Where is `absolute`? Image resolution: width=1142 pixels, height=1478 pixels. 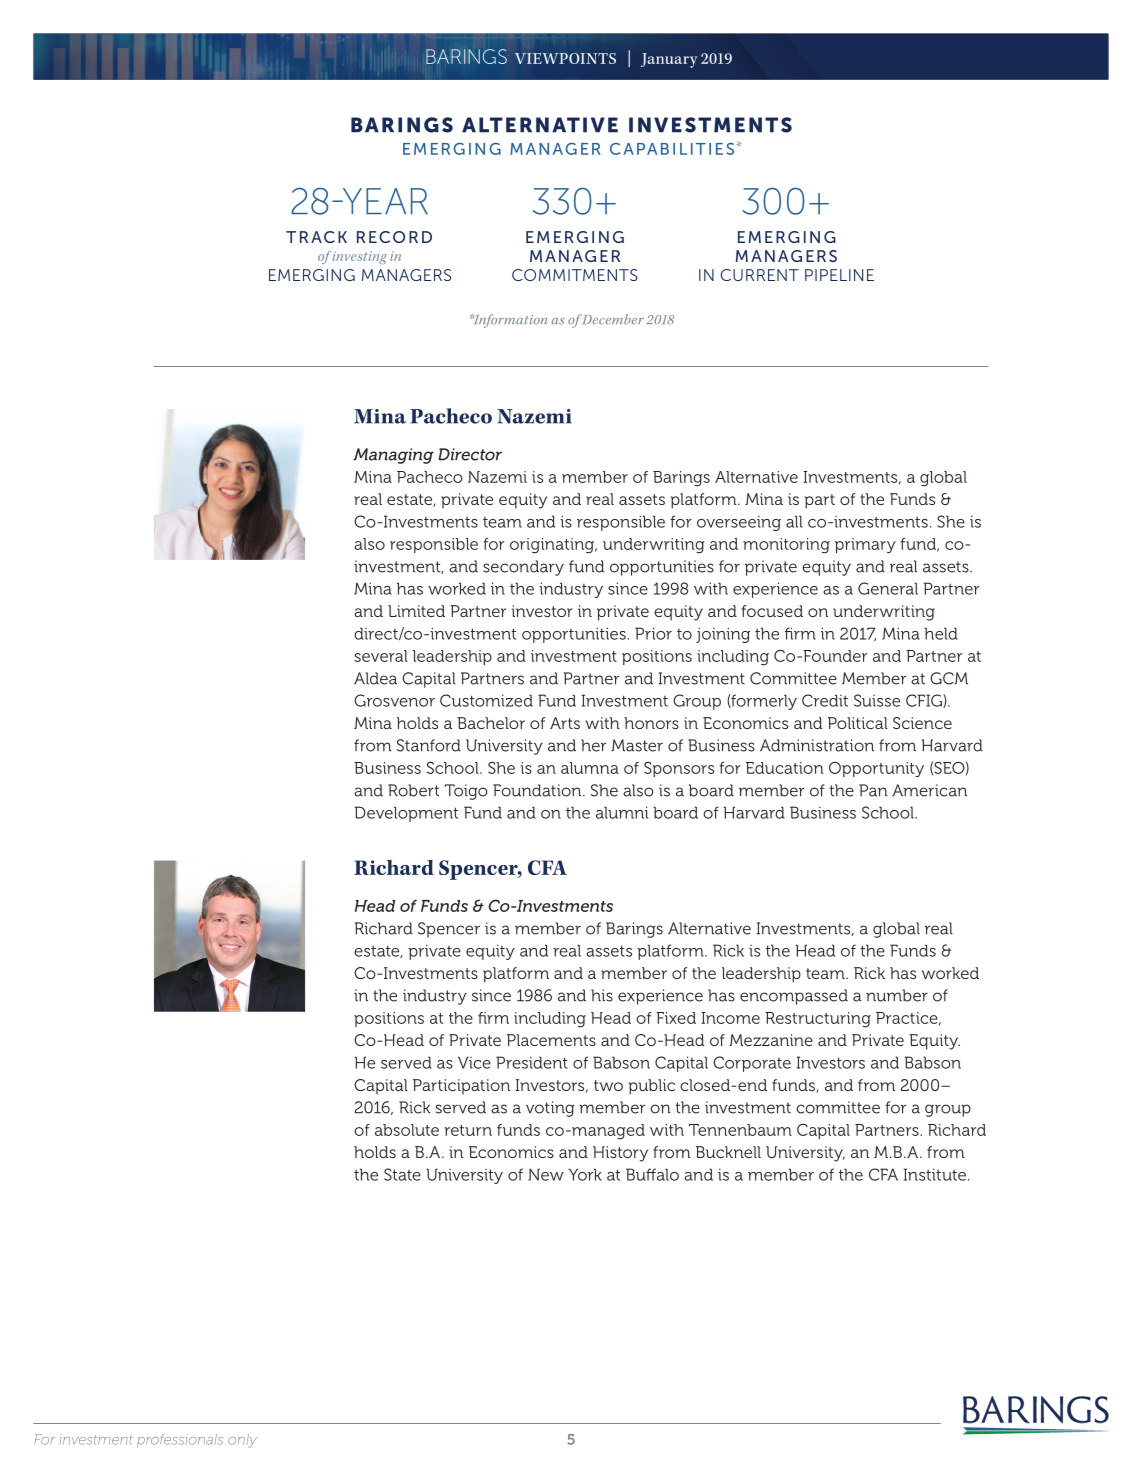 absolute is located at coordinates (407, 1130).
